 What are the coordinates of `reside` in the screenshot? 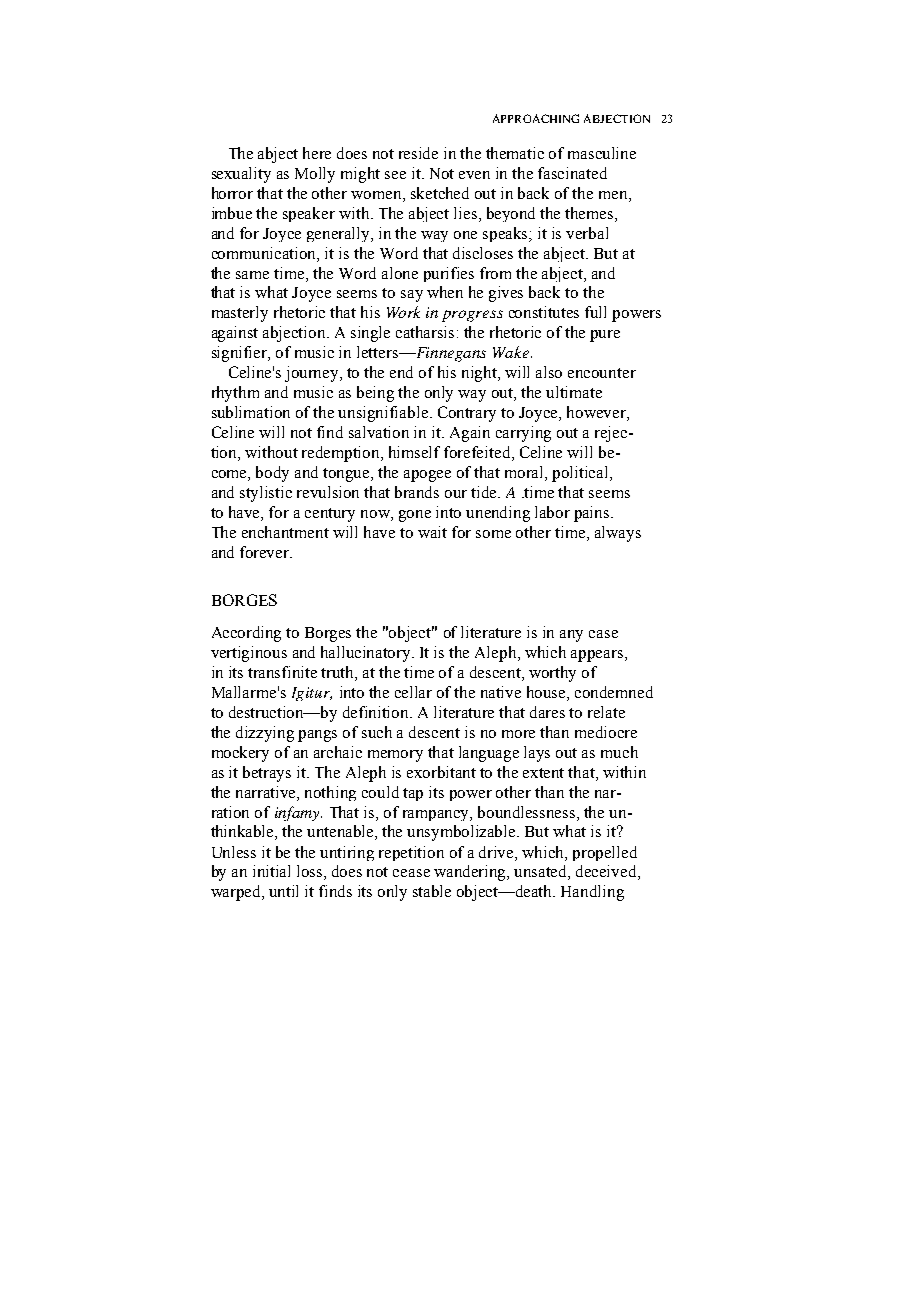 It's located at (418, 153).
